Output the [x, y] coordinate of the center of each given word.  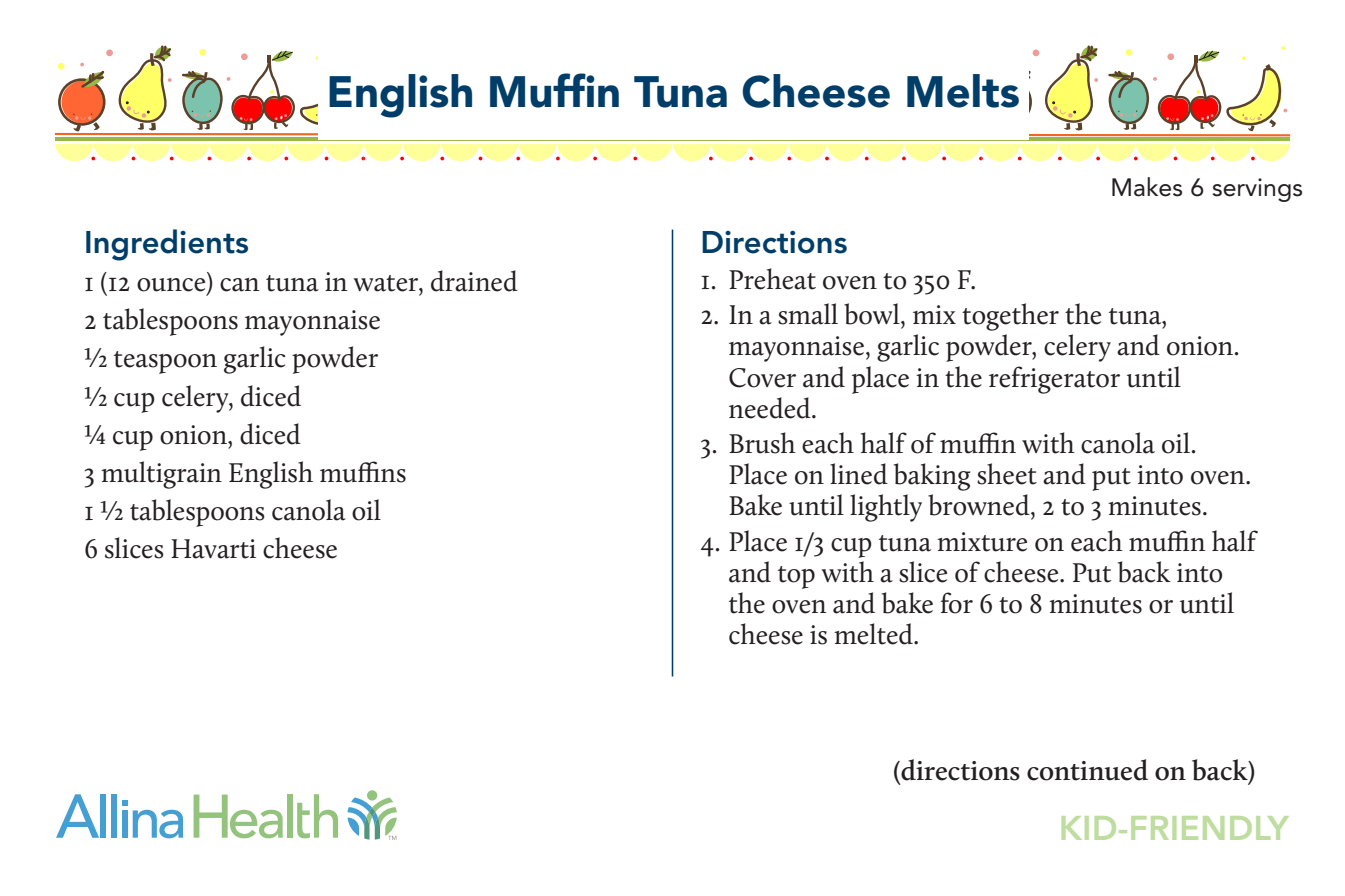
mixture [982, 542]
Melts [963, 91]
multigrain [161, 475]
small [808, 314]
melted [874, 634]
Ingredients [167, 245]
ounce [172, 286]
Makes [1147, 187]
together [1010, 317]
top [796, 577]
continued [1087, 770]
